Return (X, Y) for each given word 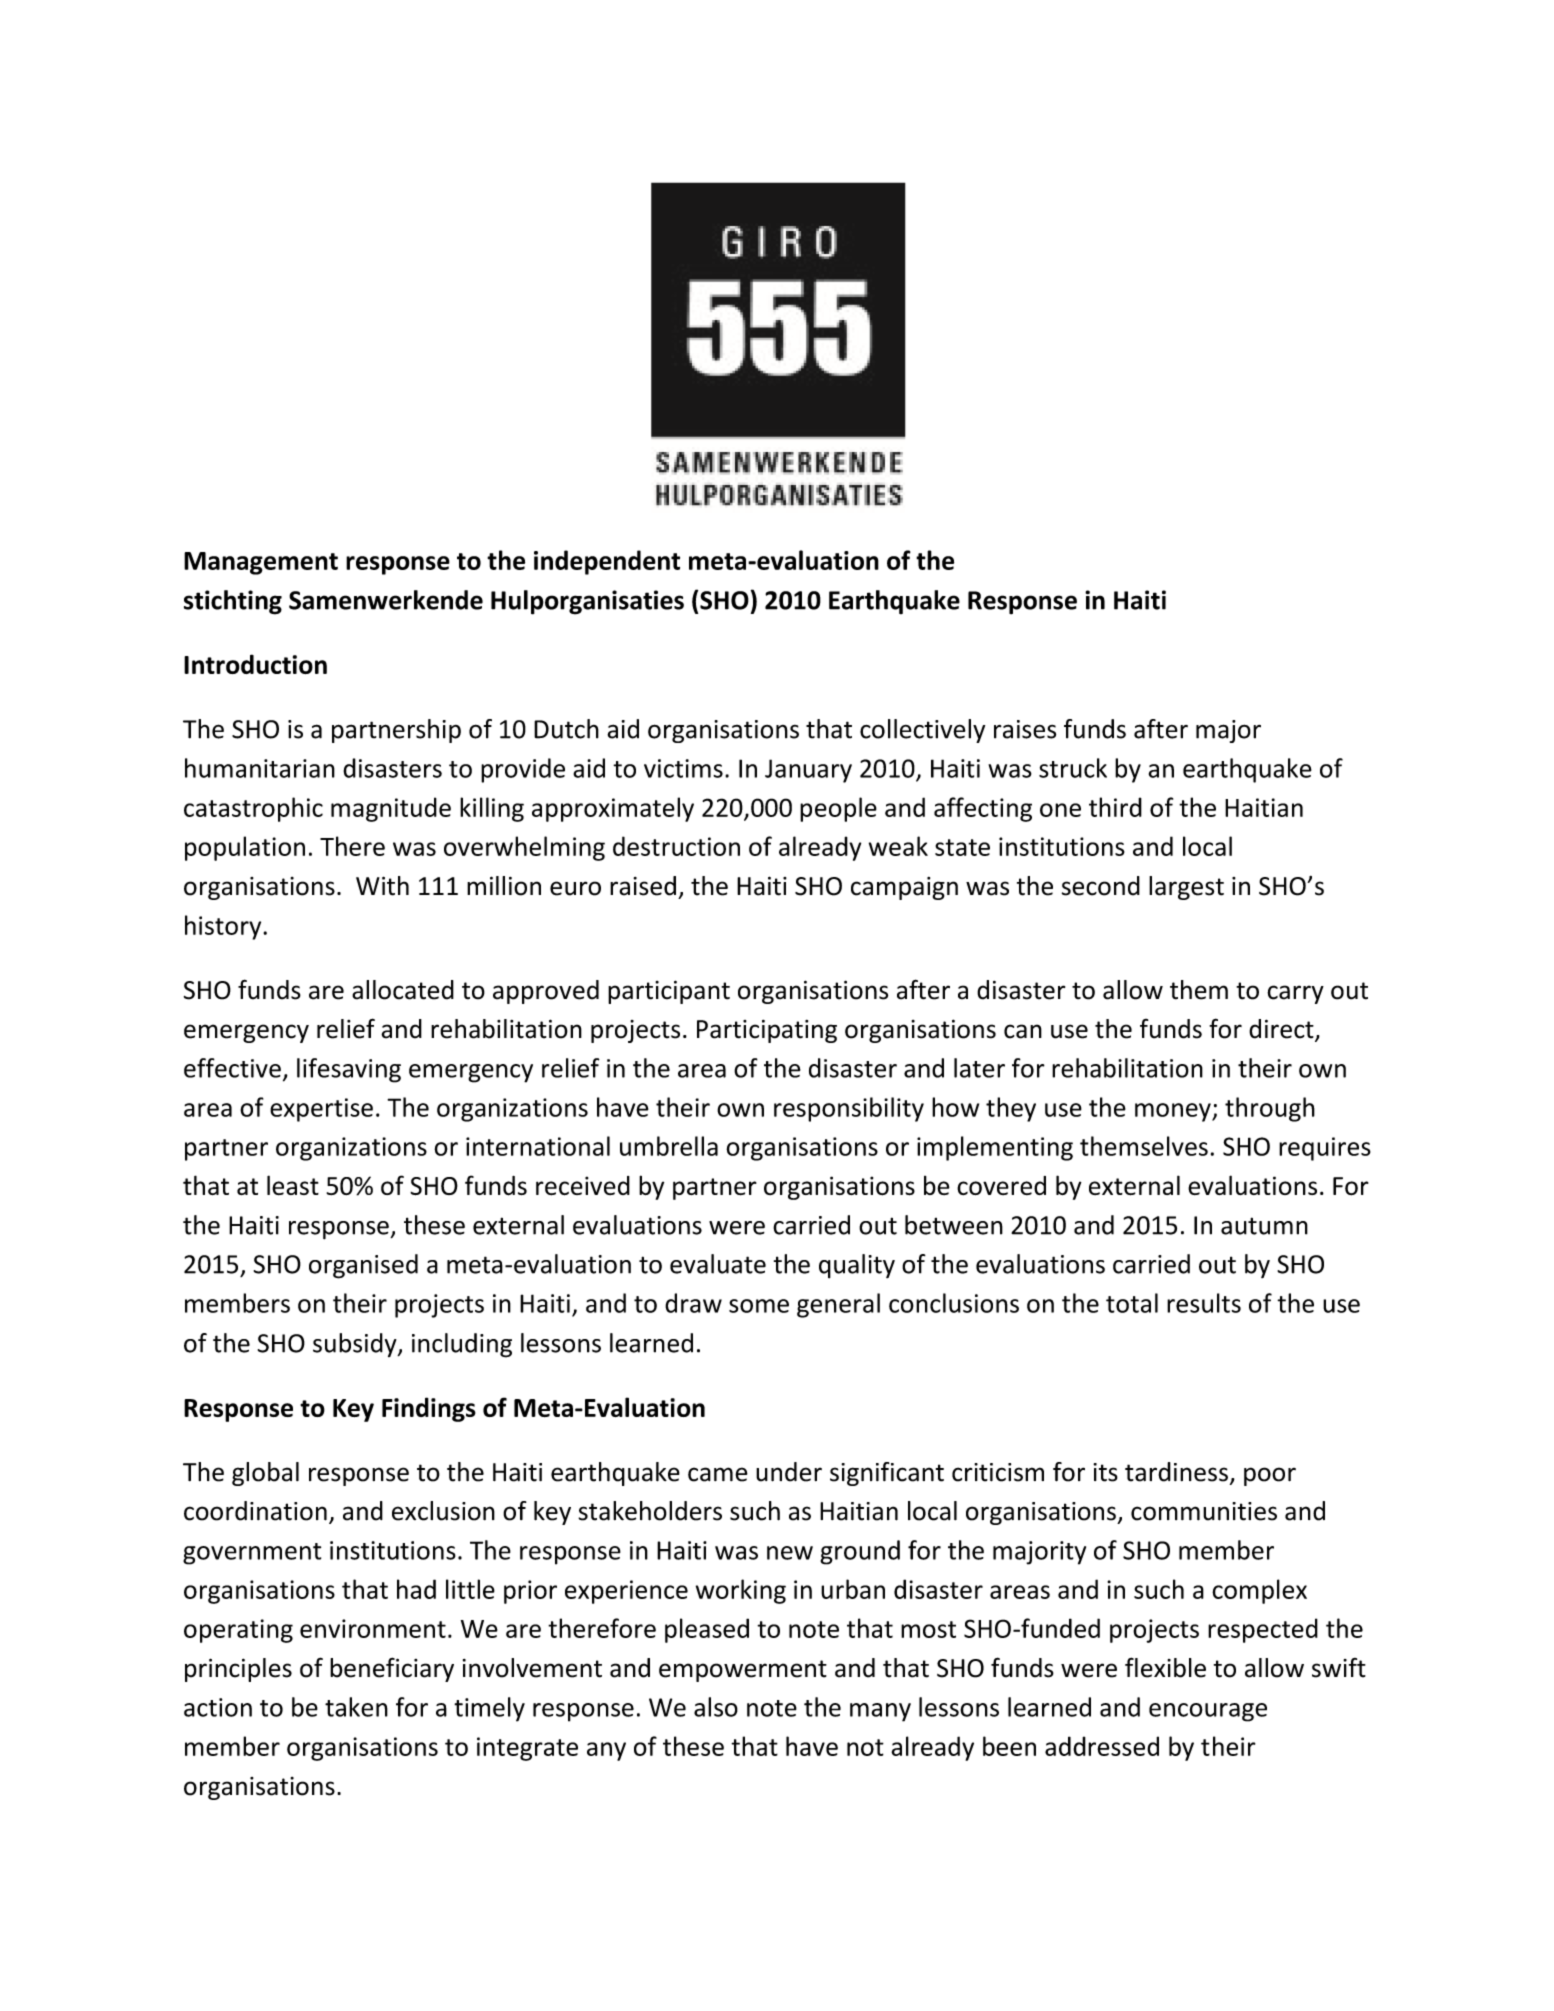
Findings (429, 1409)
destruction (676, 846)
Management (261, 563)
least (293, 1185)
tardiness (1176, 1472)
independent (607, 562)
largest (1186, 888)
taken (356, 1707)
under (789, 1472)
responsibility (849, 1109)
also (716, 1707)
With (382, 886)
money (1174, 1112)
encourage (1208, 1712)
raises (1025, 729)
